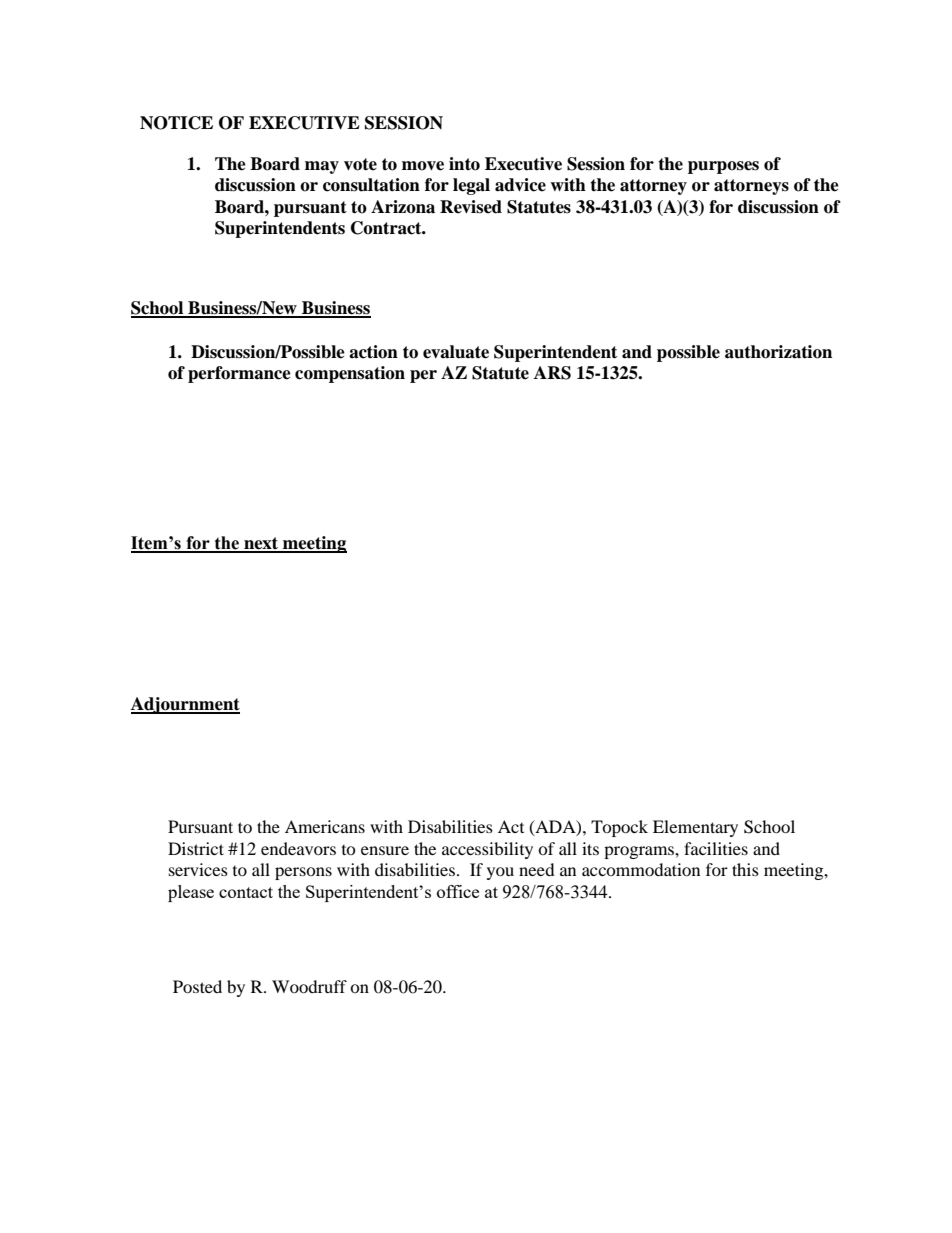 The image size is (952, 1233). I want to click on accessibility, so click(487, 850).
